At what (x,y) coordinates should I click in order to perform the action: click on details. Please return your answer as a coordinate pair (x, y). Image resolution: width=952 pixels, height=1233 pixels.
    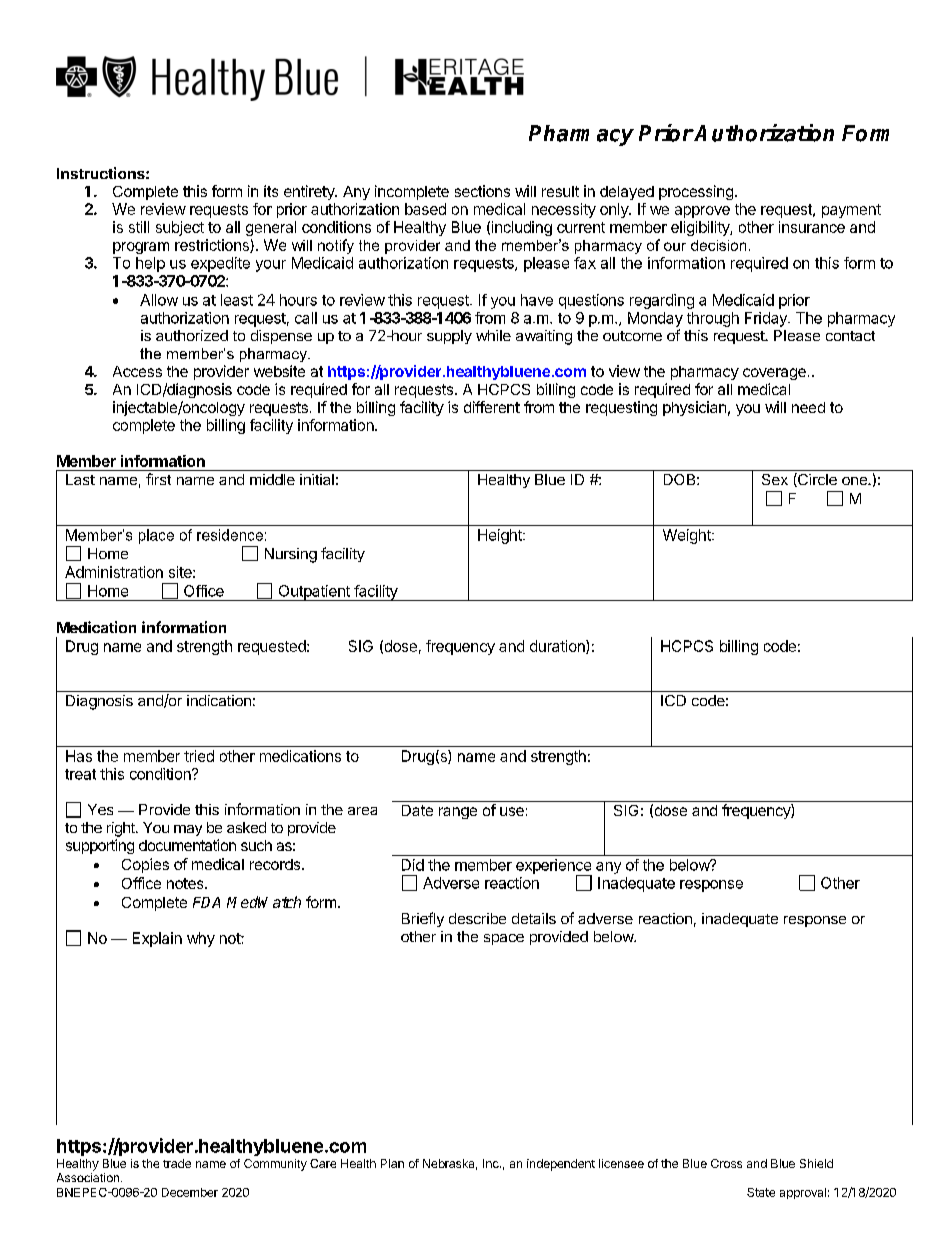
    Looking at the image, I should click on (534, 918).
